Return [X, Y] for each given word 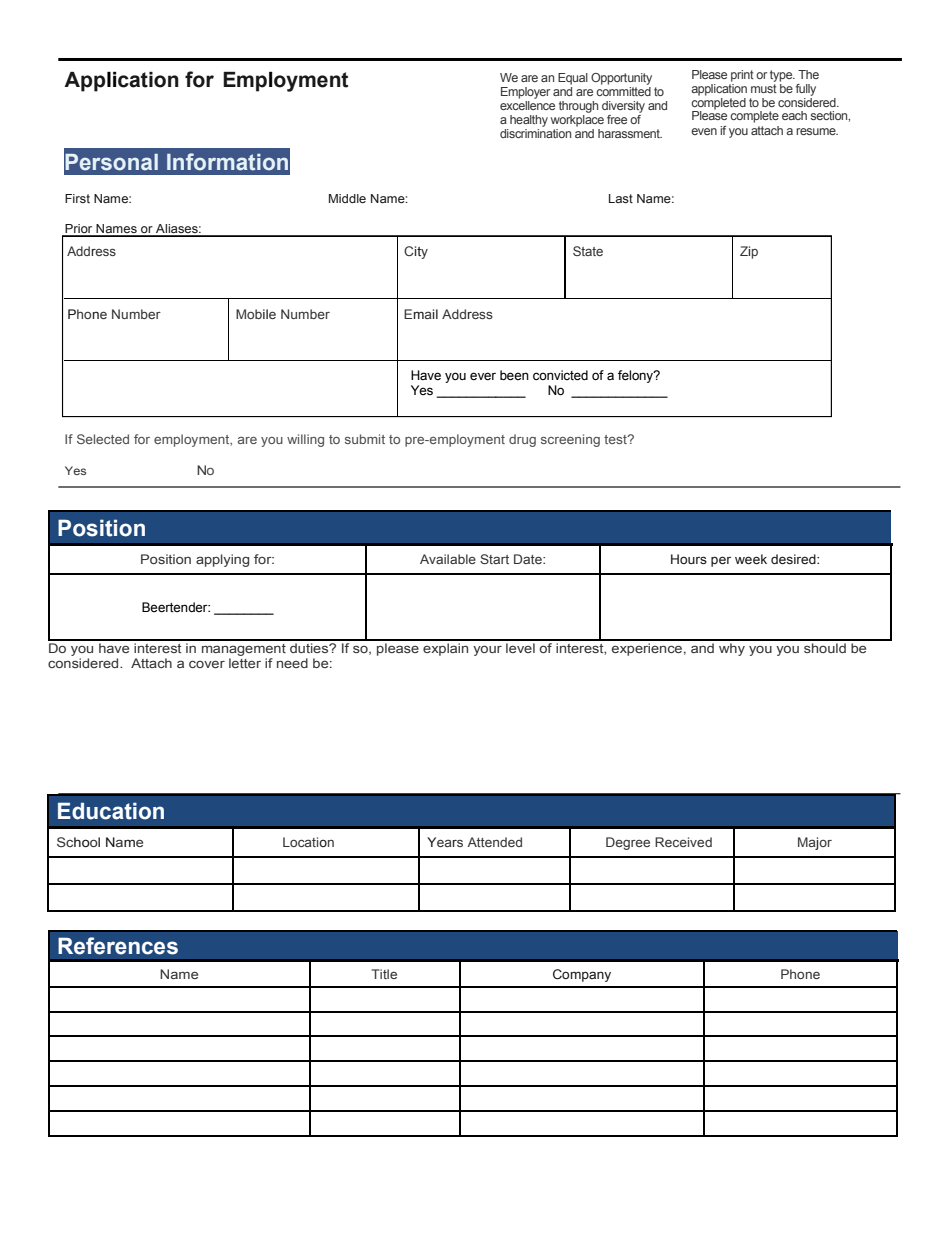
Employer [525, 93]
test [616, 439]
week [751, 559]
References [118, 946]
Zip [749, 252]
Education [111, 811]
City [416, 252]
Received [683, 842]
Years [445, 842]
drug [522, 440]
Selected [103, 439]
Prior [79, 230]
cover [207, 664]
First [77, 198]
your [487, 650]
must [764, 87]
